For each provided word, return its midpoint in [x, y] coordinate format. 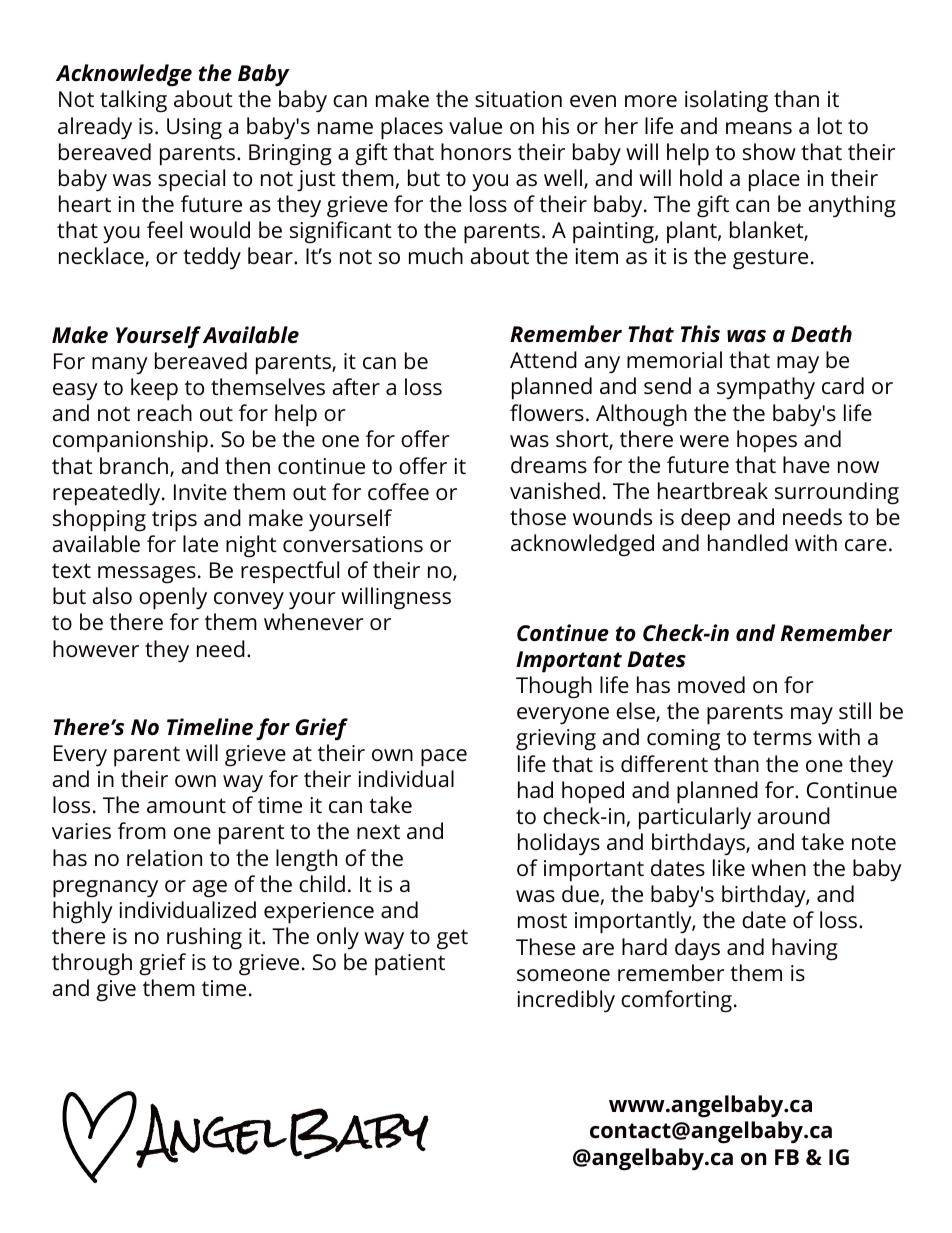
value [475, 126]
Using [194, 129]
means [759, 128]
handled [748, 543]
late [200, 543]
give [116, 991]
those [538, 517]
